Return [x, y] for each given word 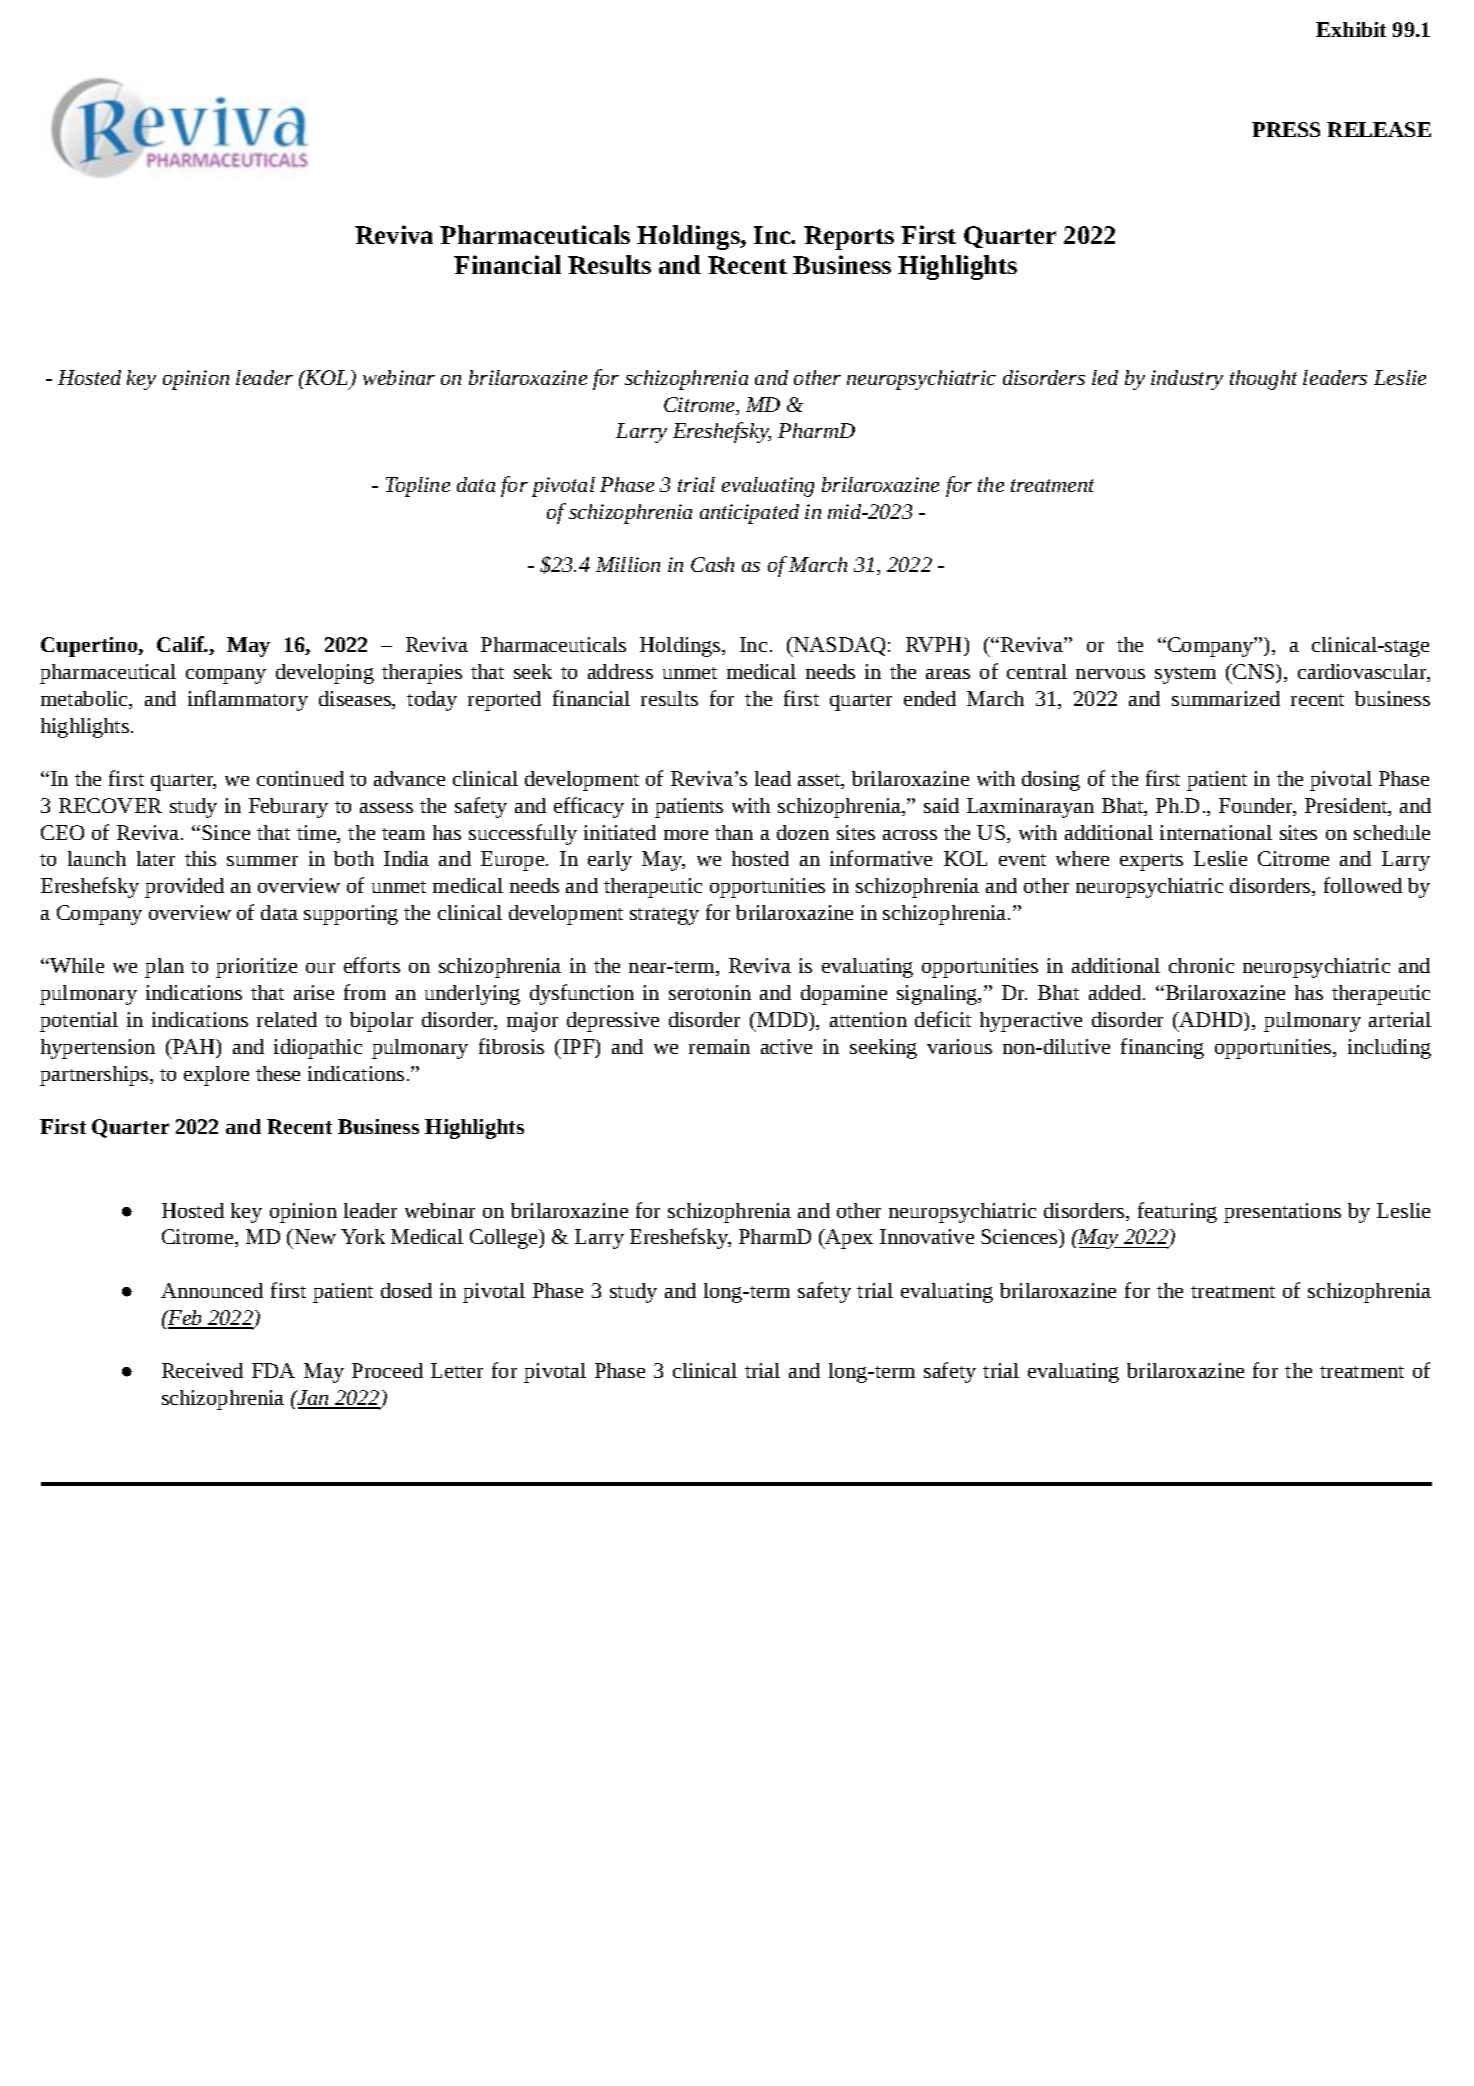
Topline [418, 487]
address [620, 671]
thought [1263, 380]
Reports [849, 238]
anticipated [749, 514]
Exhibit [1351, 29]
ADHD [1211, 1019]
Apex [848, 1239]
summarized [1226, 698]
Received [202, 1370]
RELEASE [1379, 129]
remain [719, 1046]
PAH [194, 1046]
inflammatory [248, 700]
